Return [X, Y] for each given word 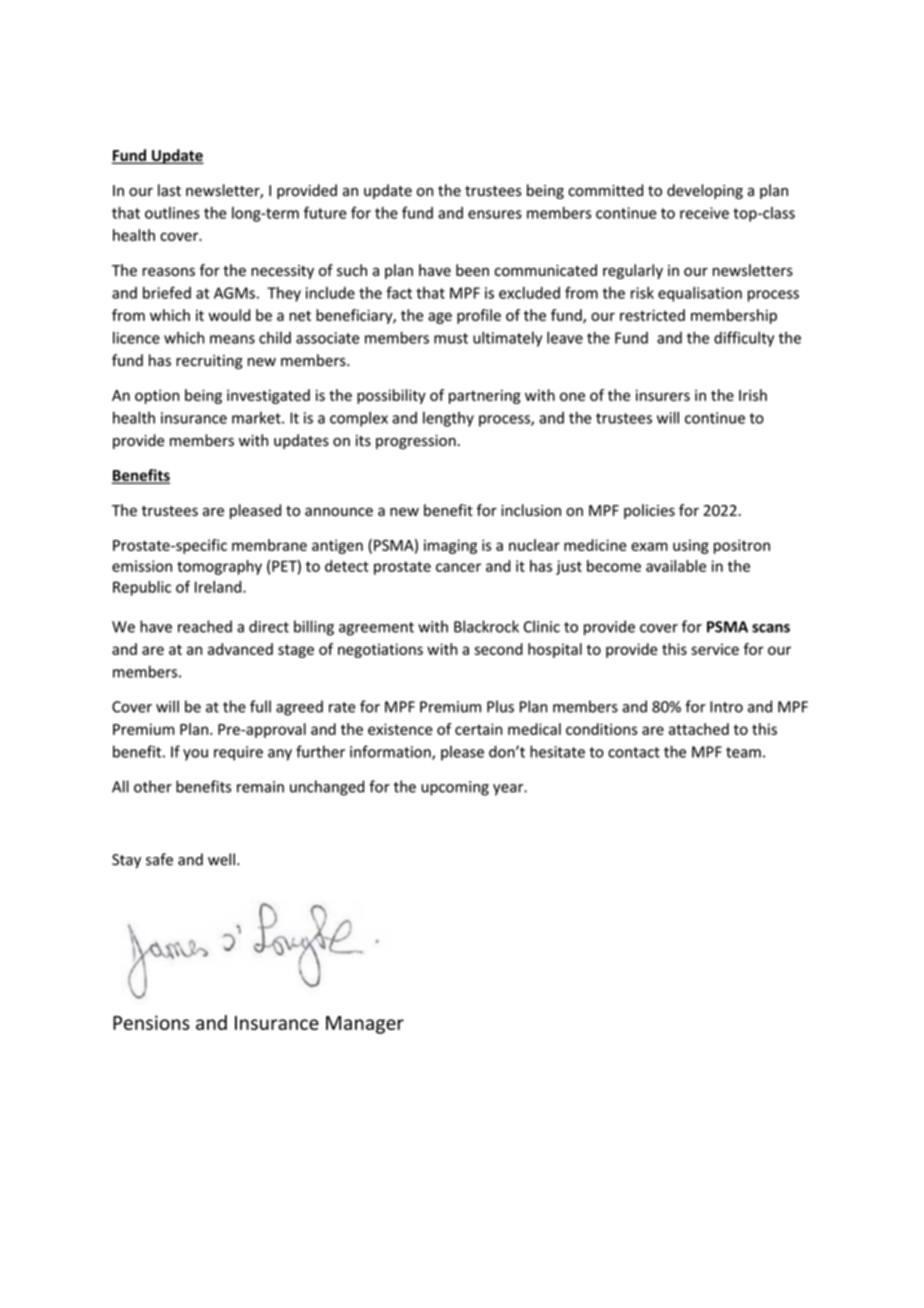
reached [205, 626]
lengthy [448, 419]
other [153, 786]
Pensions [151, 1022]
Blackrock [486, 626]
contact [634, 752]
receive [704, 213]
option [157, 396]
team [743, 752]
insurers [663, 395]
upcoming [455, 788]
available [676, 566]
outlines [172, 213]
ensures [495, 214]
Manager [365, 1025]
